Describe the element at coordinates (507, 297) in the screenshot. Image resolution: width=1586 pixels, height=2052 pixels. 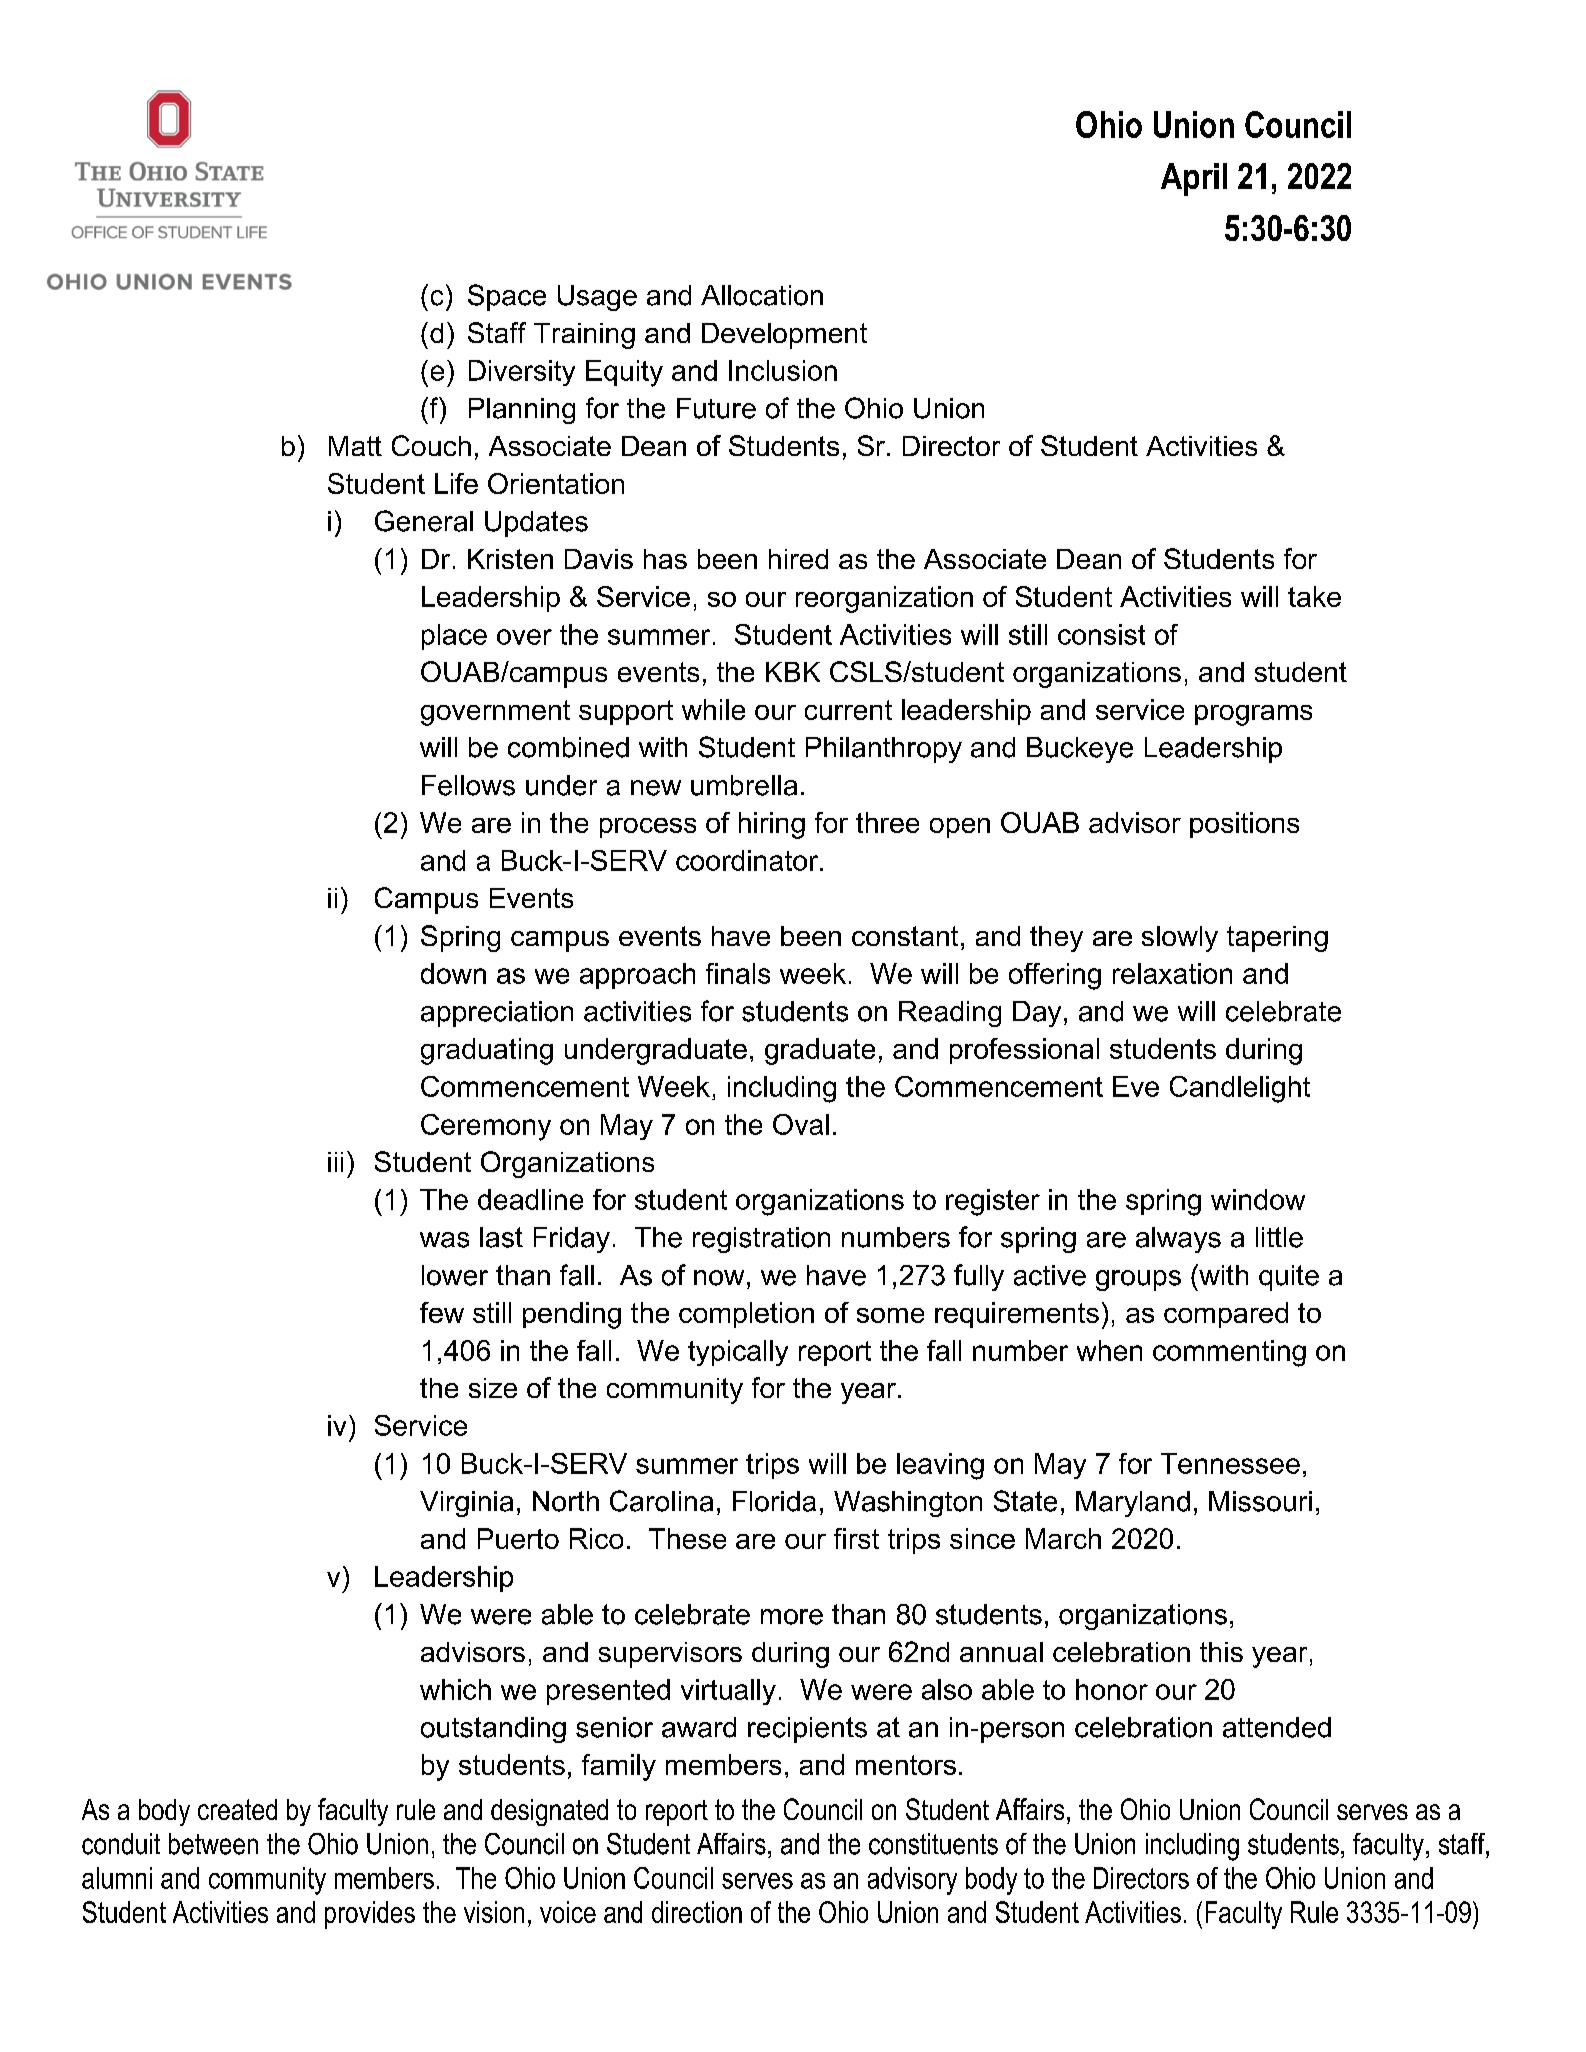
I see `Space` at that location.
